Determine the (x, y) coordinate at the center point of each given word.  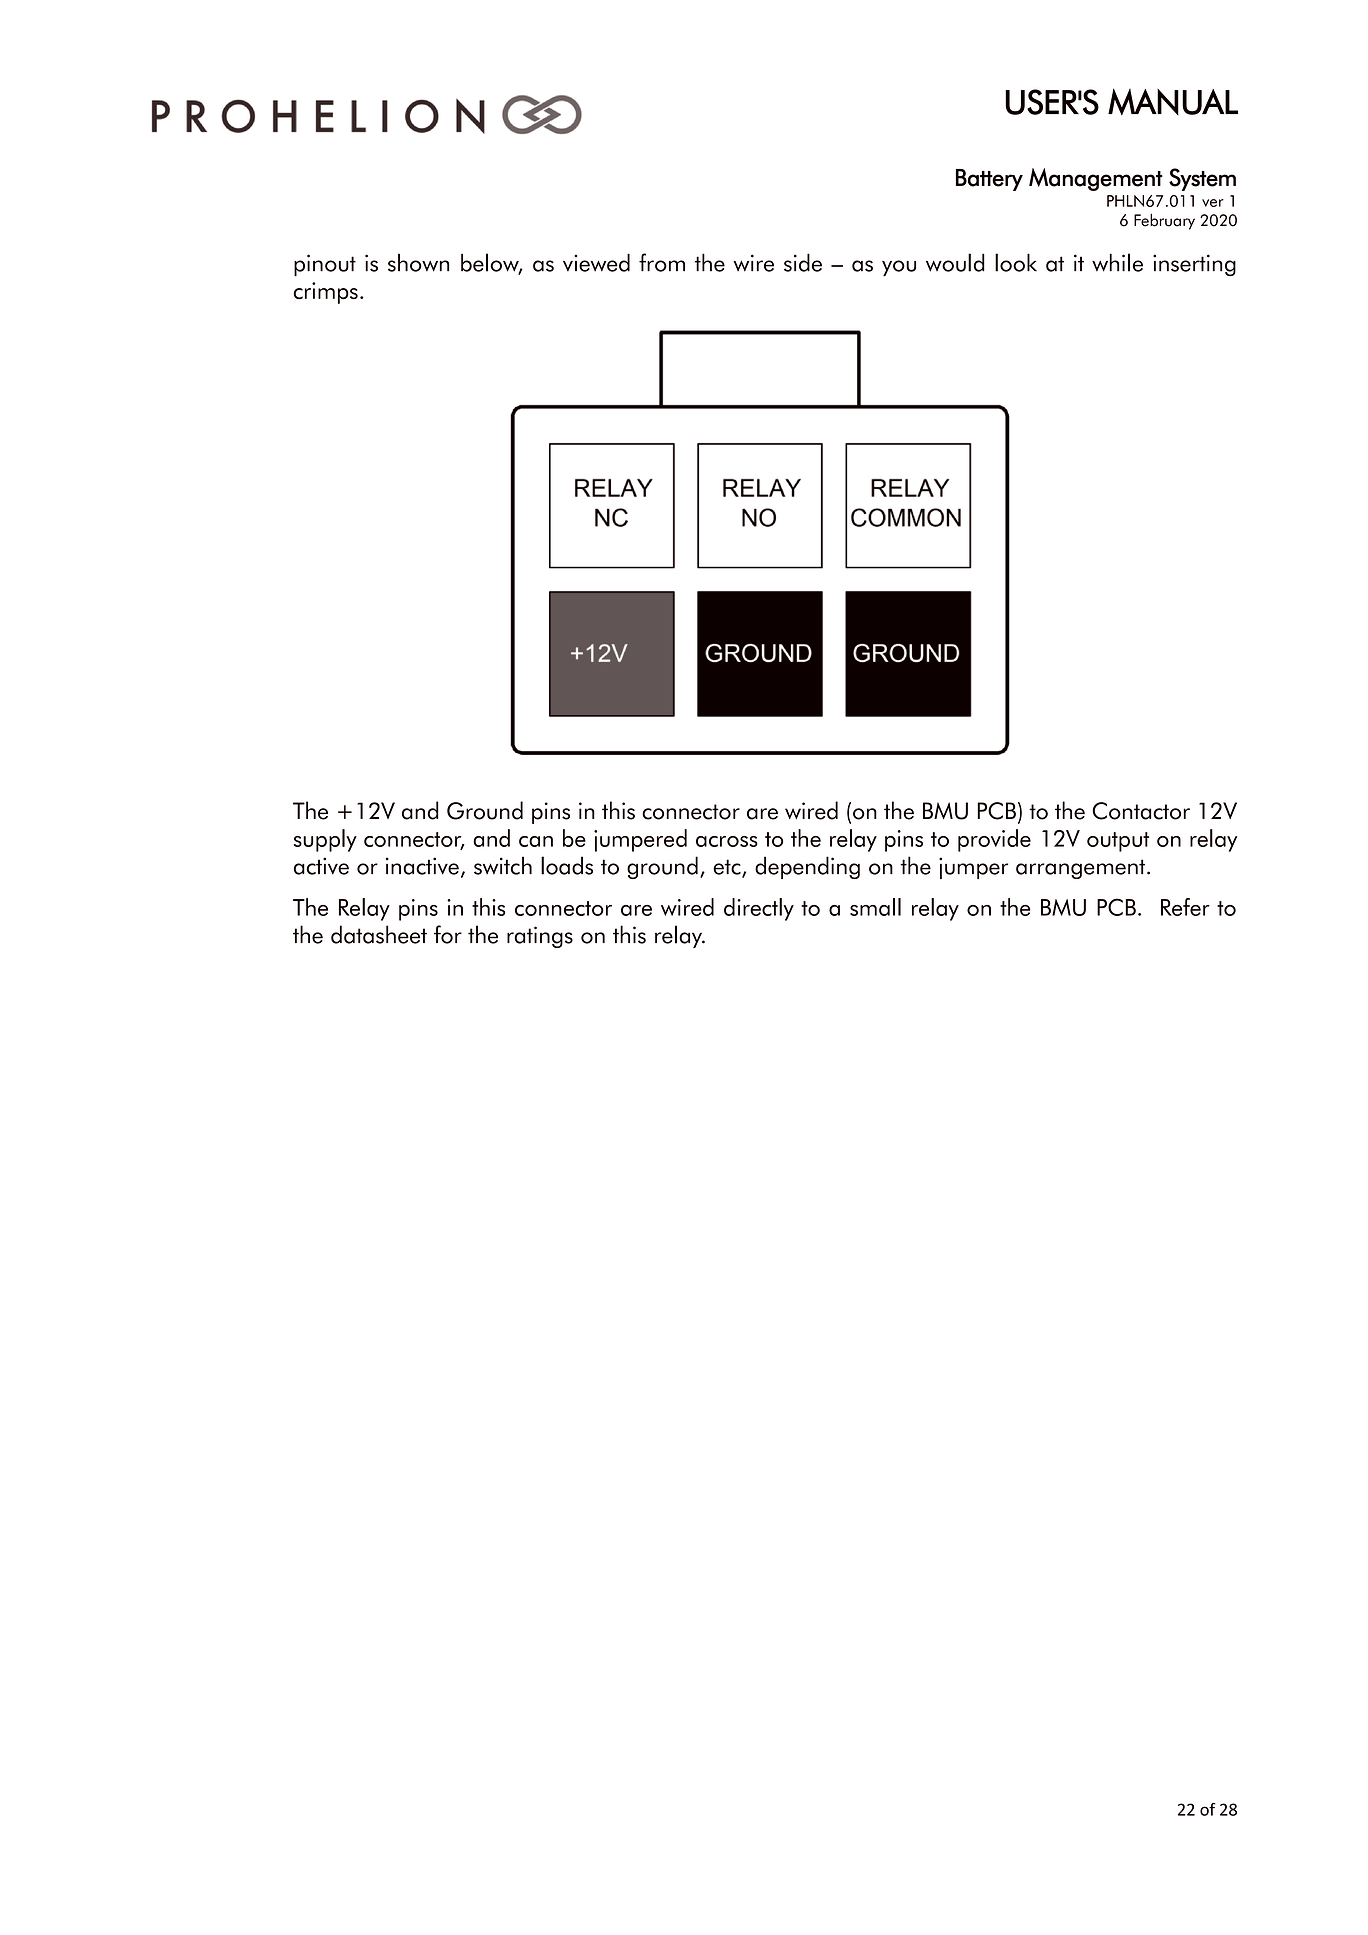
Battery (989, 180)
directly (759, 909)
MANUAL (1173, 101)
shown (418, 263)
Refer (1185, 907)
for (448, 934)
